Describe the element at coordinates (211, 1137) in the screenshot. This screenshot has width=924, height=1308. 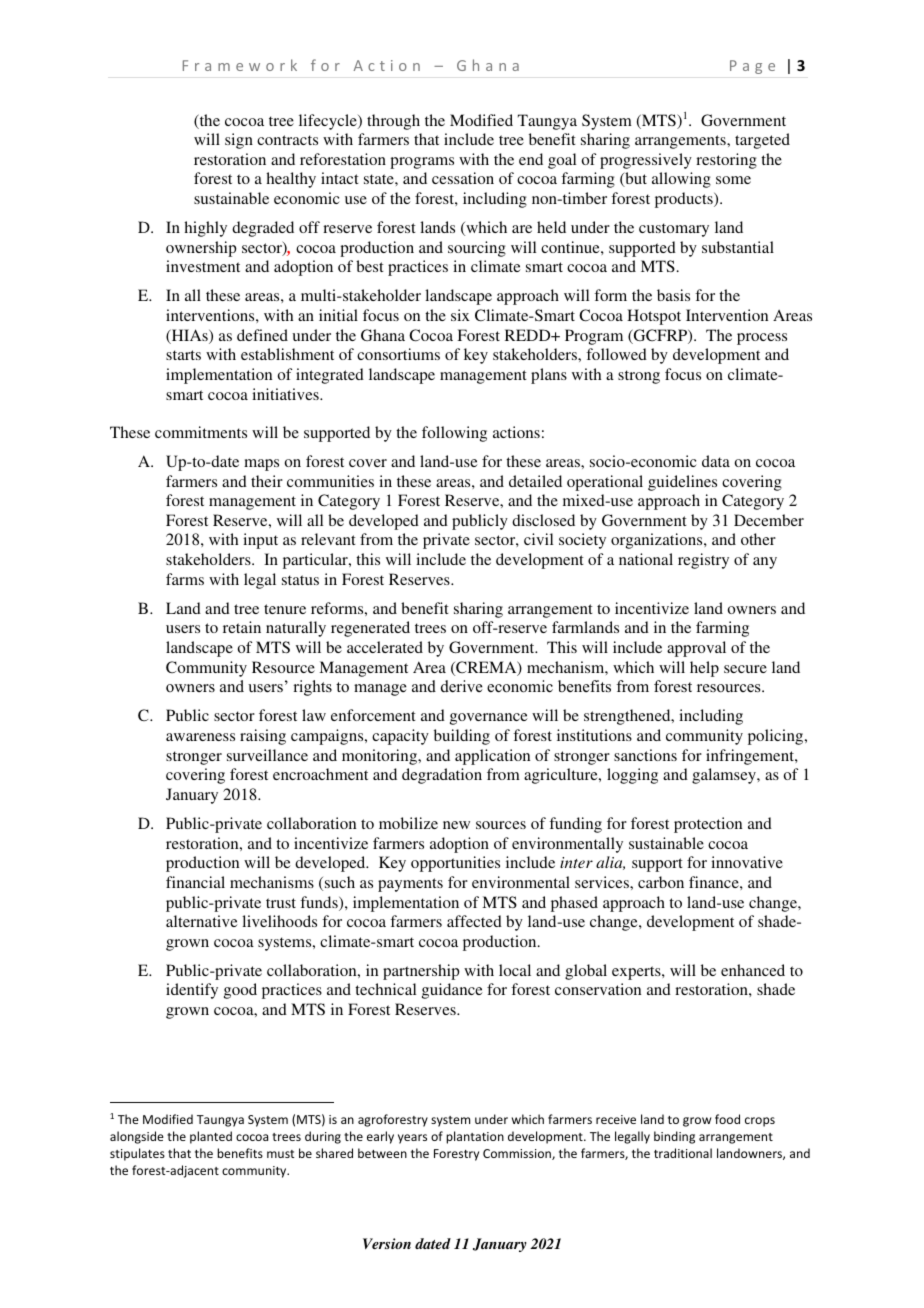
I see `planted` at that location.
